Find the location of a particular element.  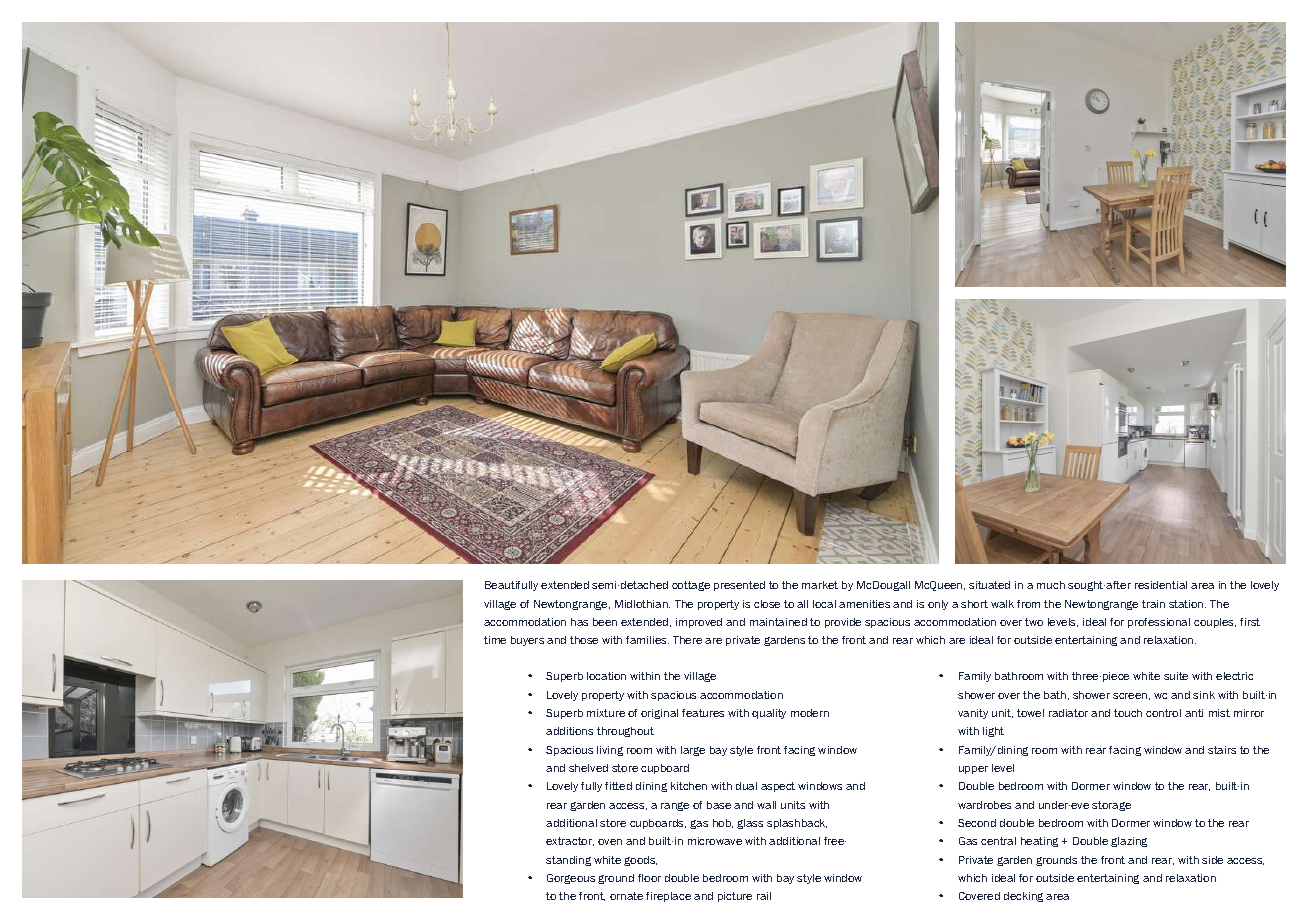

light is located at coordinates (993, 732).
